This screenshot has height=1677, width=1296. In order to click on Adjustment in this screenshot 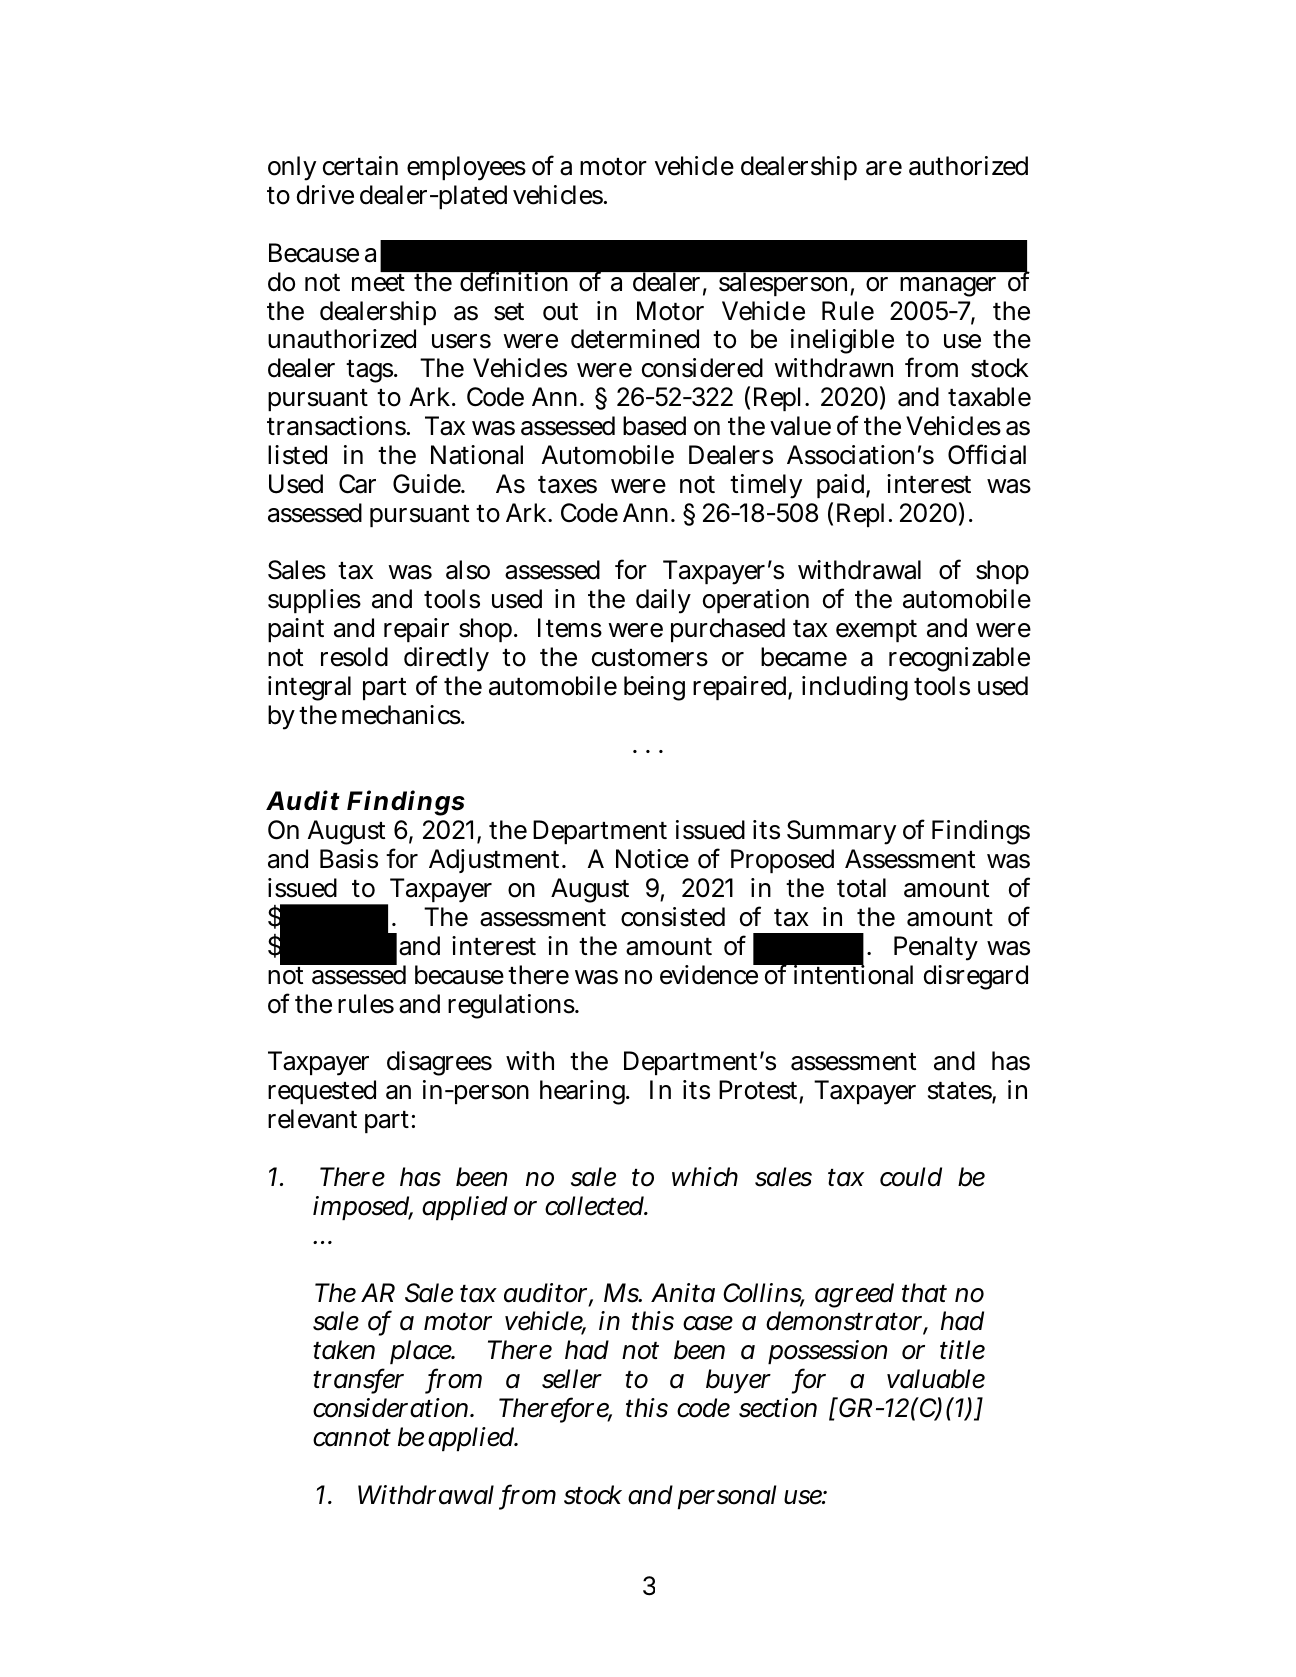, I will do `click(494, 861)`.
